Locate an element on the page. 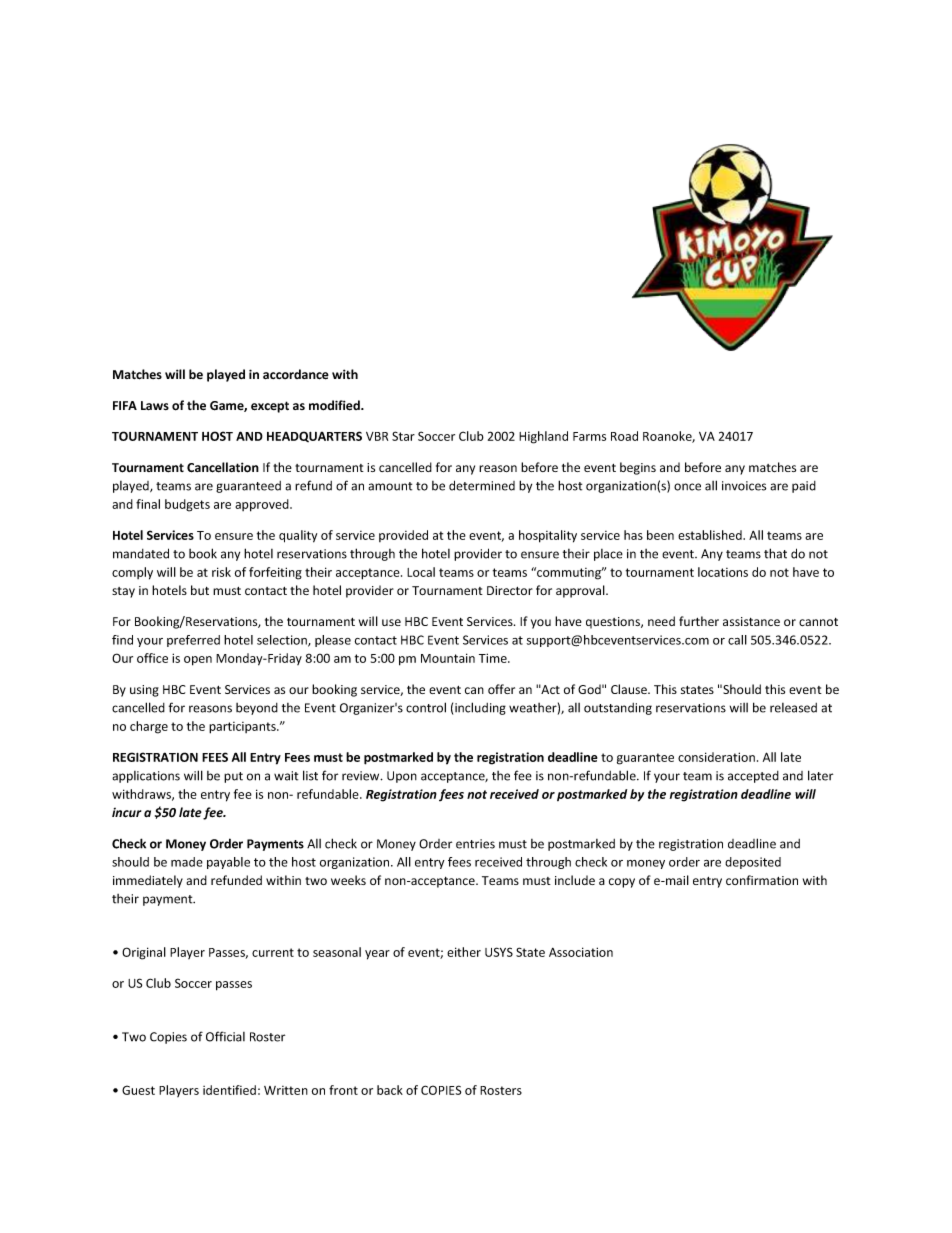 This image has height=1233, width=952. entries is located at coordinates (475, 844).
